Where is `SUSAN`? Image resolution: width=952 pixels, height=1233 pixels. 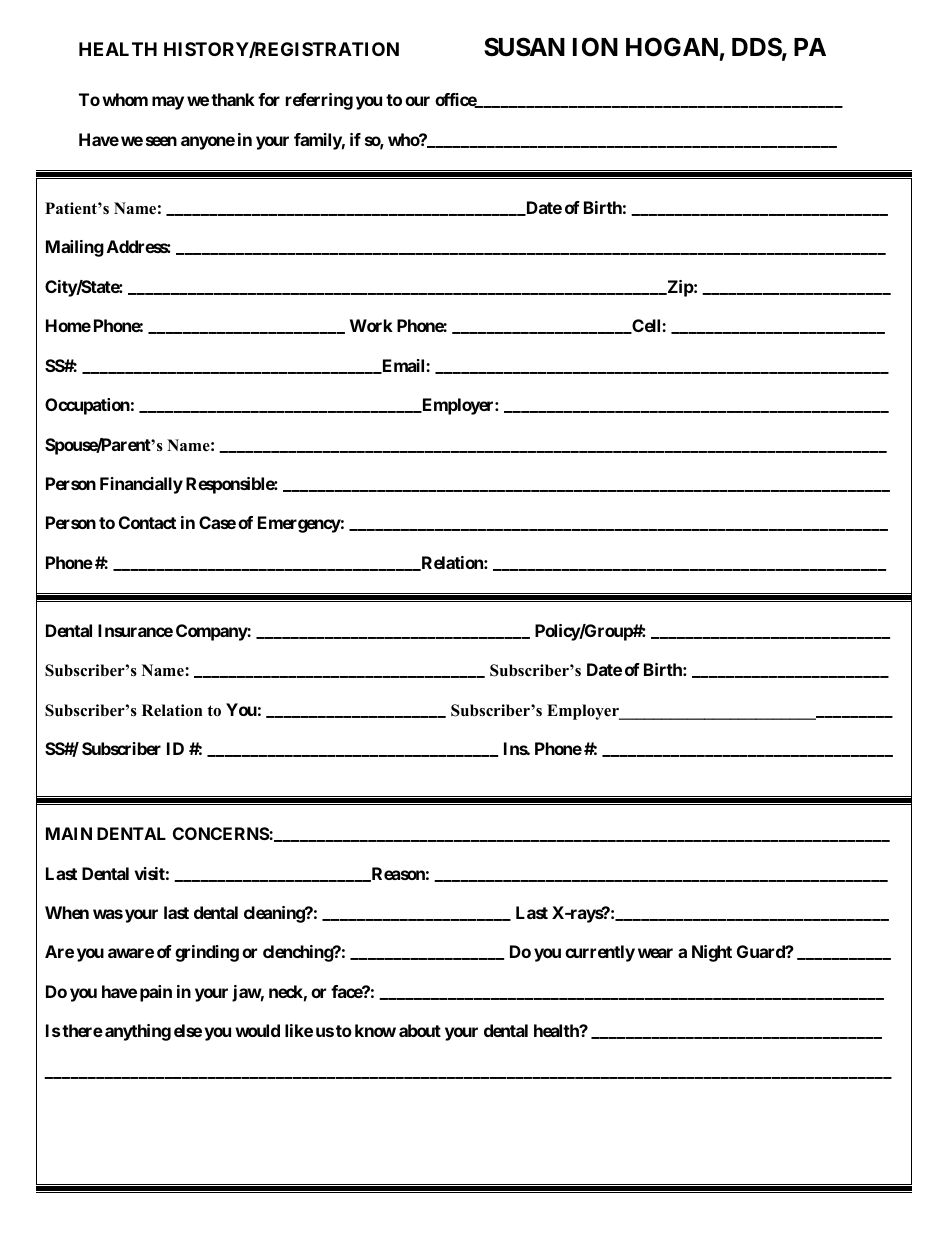
SUSAN is located at coordinates (524, 47).
